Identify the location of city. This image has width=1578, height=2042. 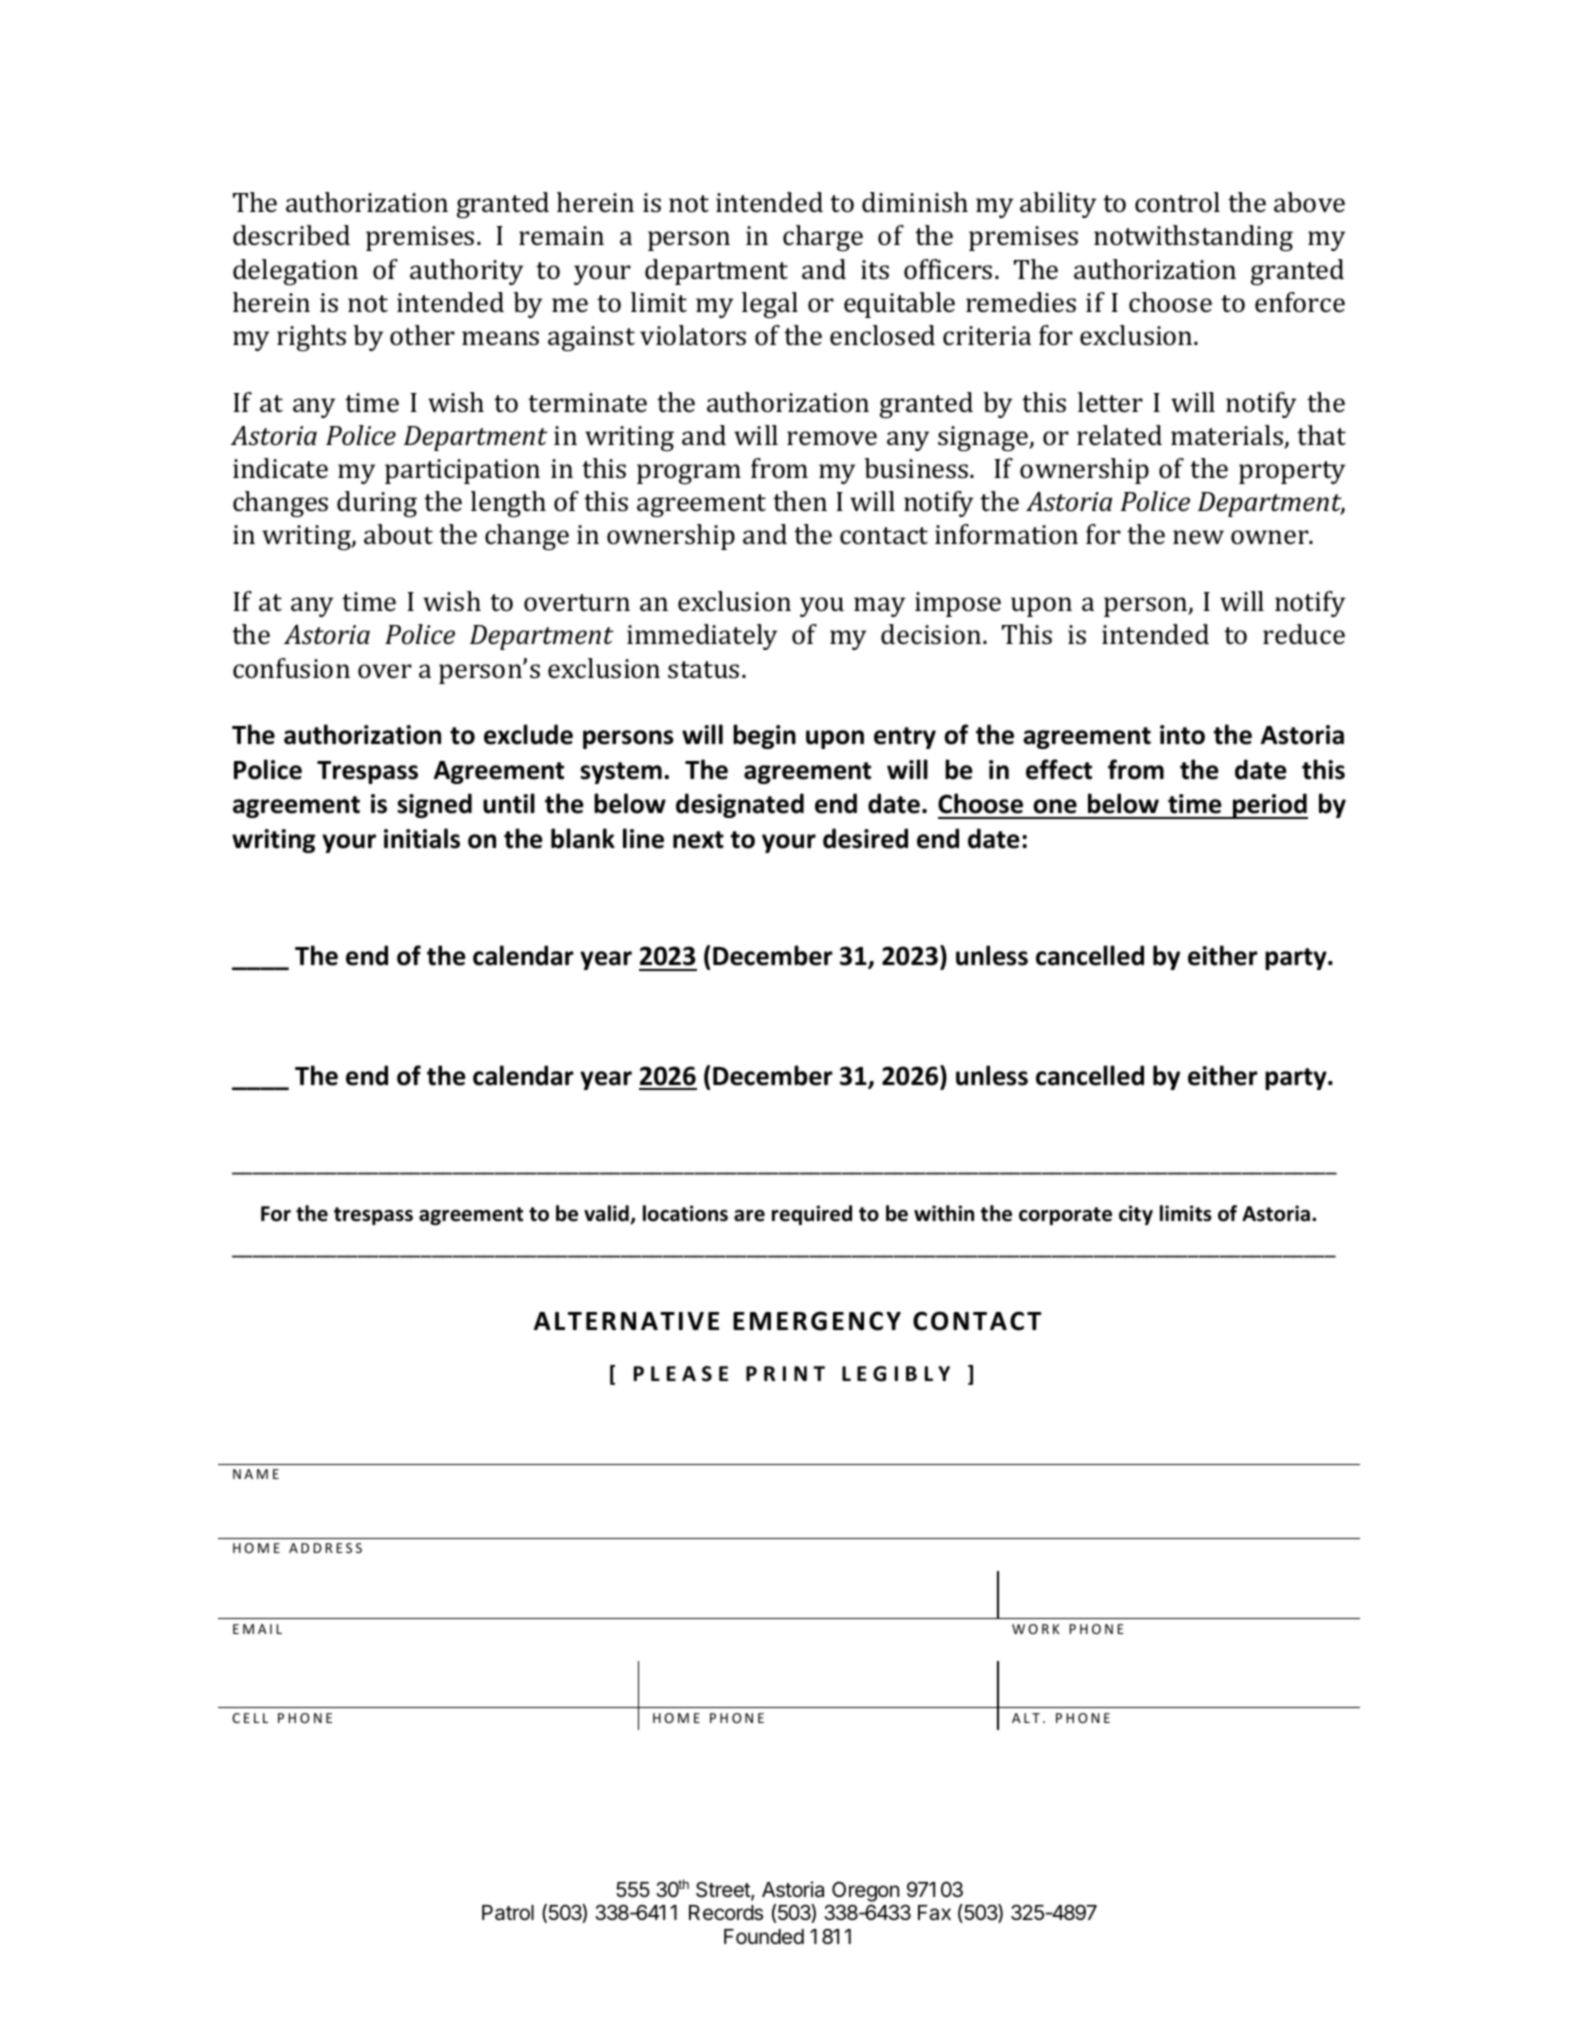
(1136, 1215).
